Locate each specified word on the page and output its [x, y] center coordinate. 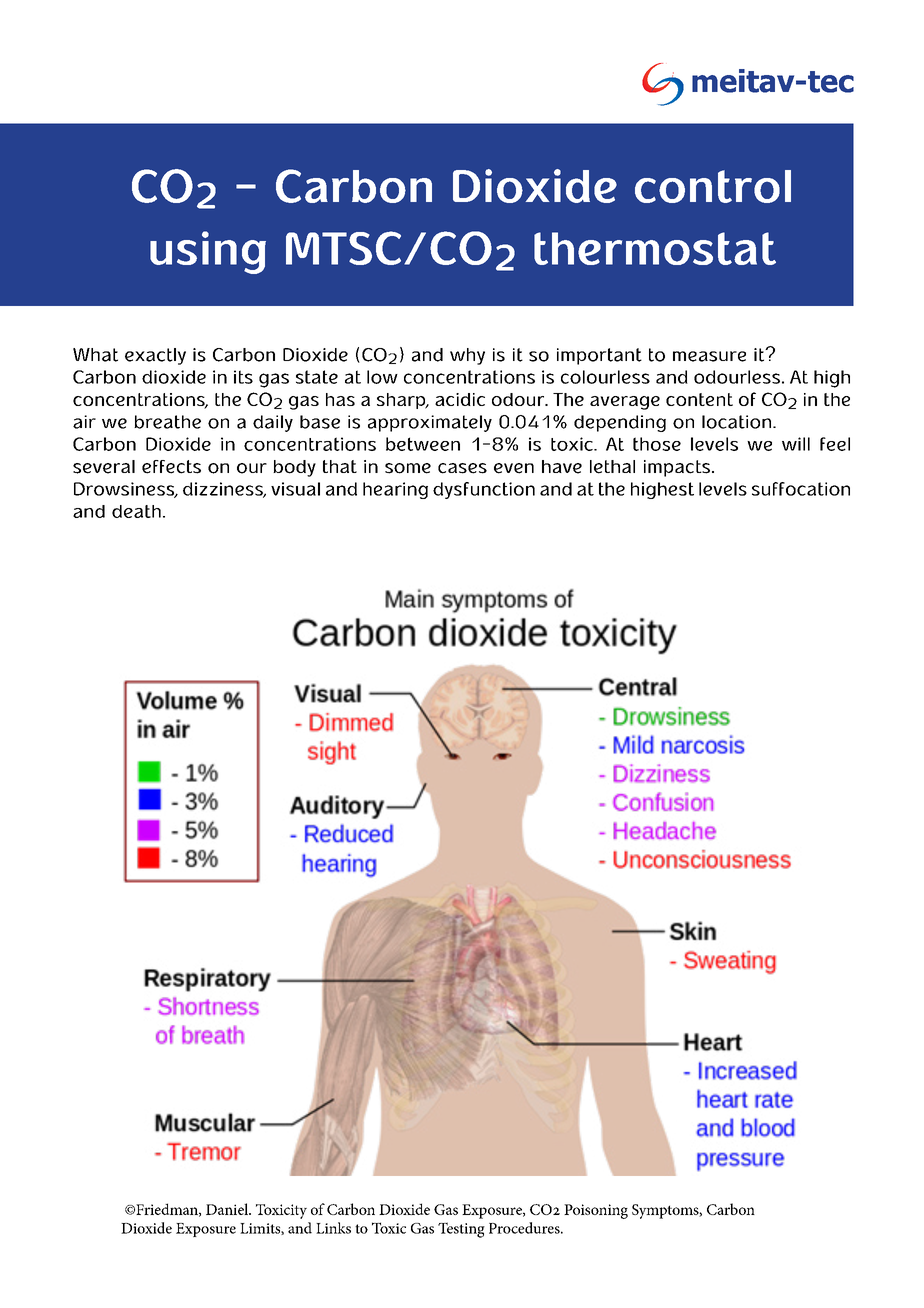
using [208, 252]
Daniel [228, 1209]
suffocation [801, 489]
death [136, 511]
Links [333, 1228]
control [713, 186]
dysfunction [484, 490]
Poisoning [596, 1211]
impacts [677, 468]
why [467, 356]
